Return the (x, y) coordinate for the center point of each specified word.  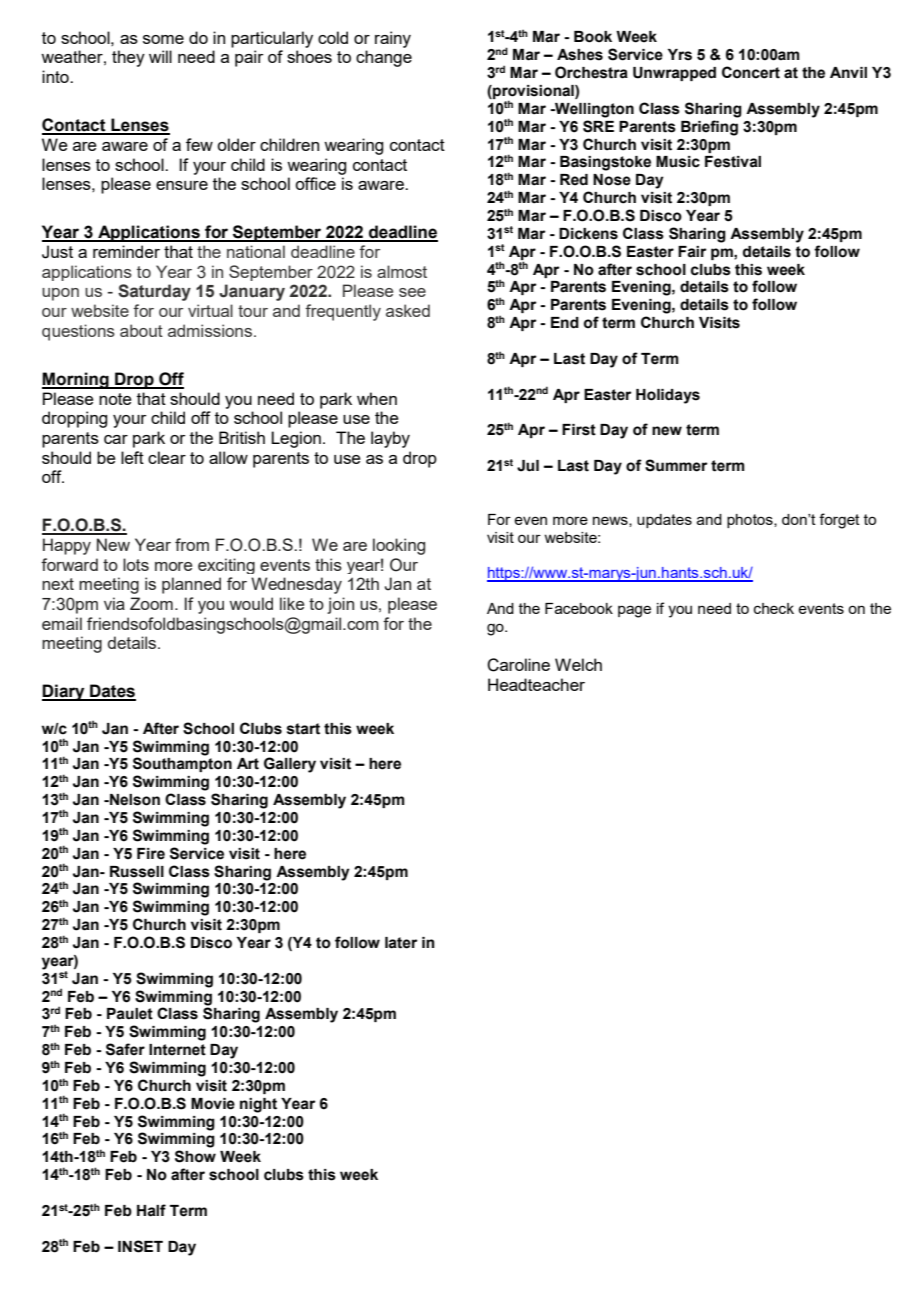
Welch (578, 664)
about (141, 330)
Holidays (668, 396)
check (774, 608)
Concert (751, 72)
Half (151, 1210)
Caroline (518, 665)
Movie (213, 1104)
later (401, 943)
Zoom (151, 603)
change (384, 58)
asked (408, 310)
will (160, 56)
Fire (151, 854)
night (258, 1105)
